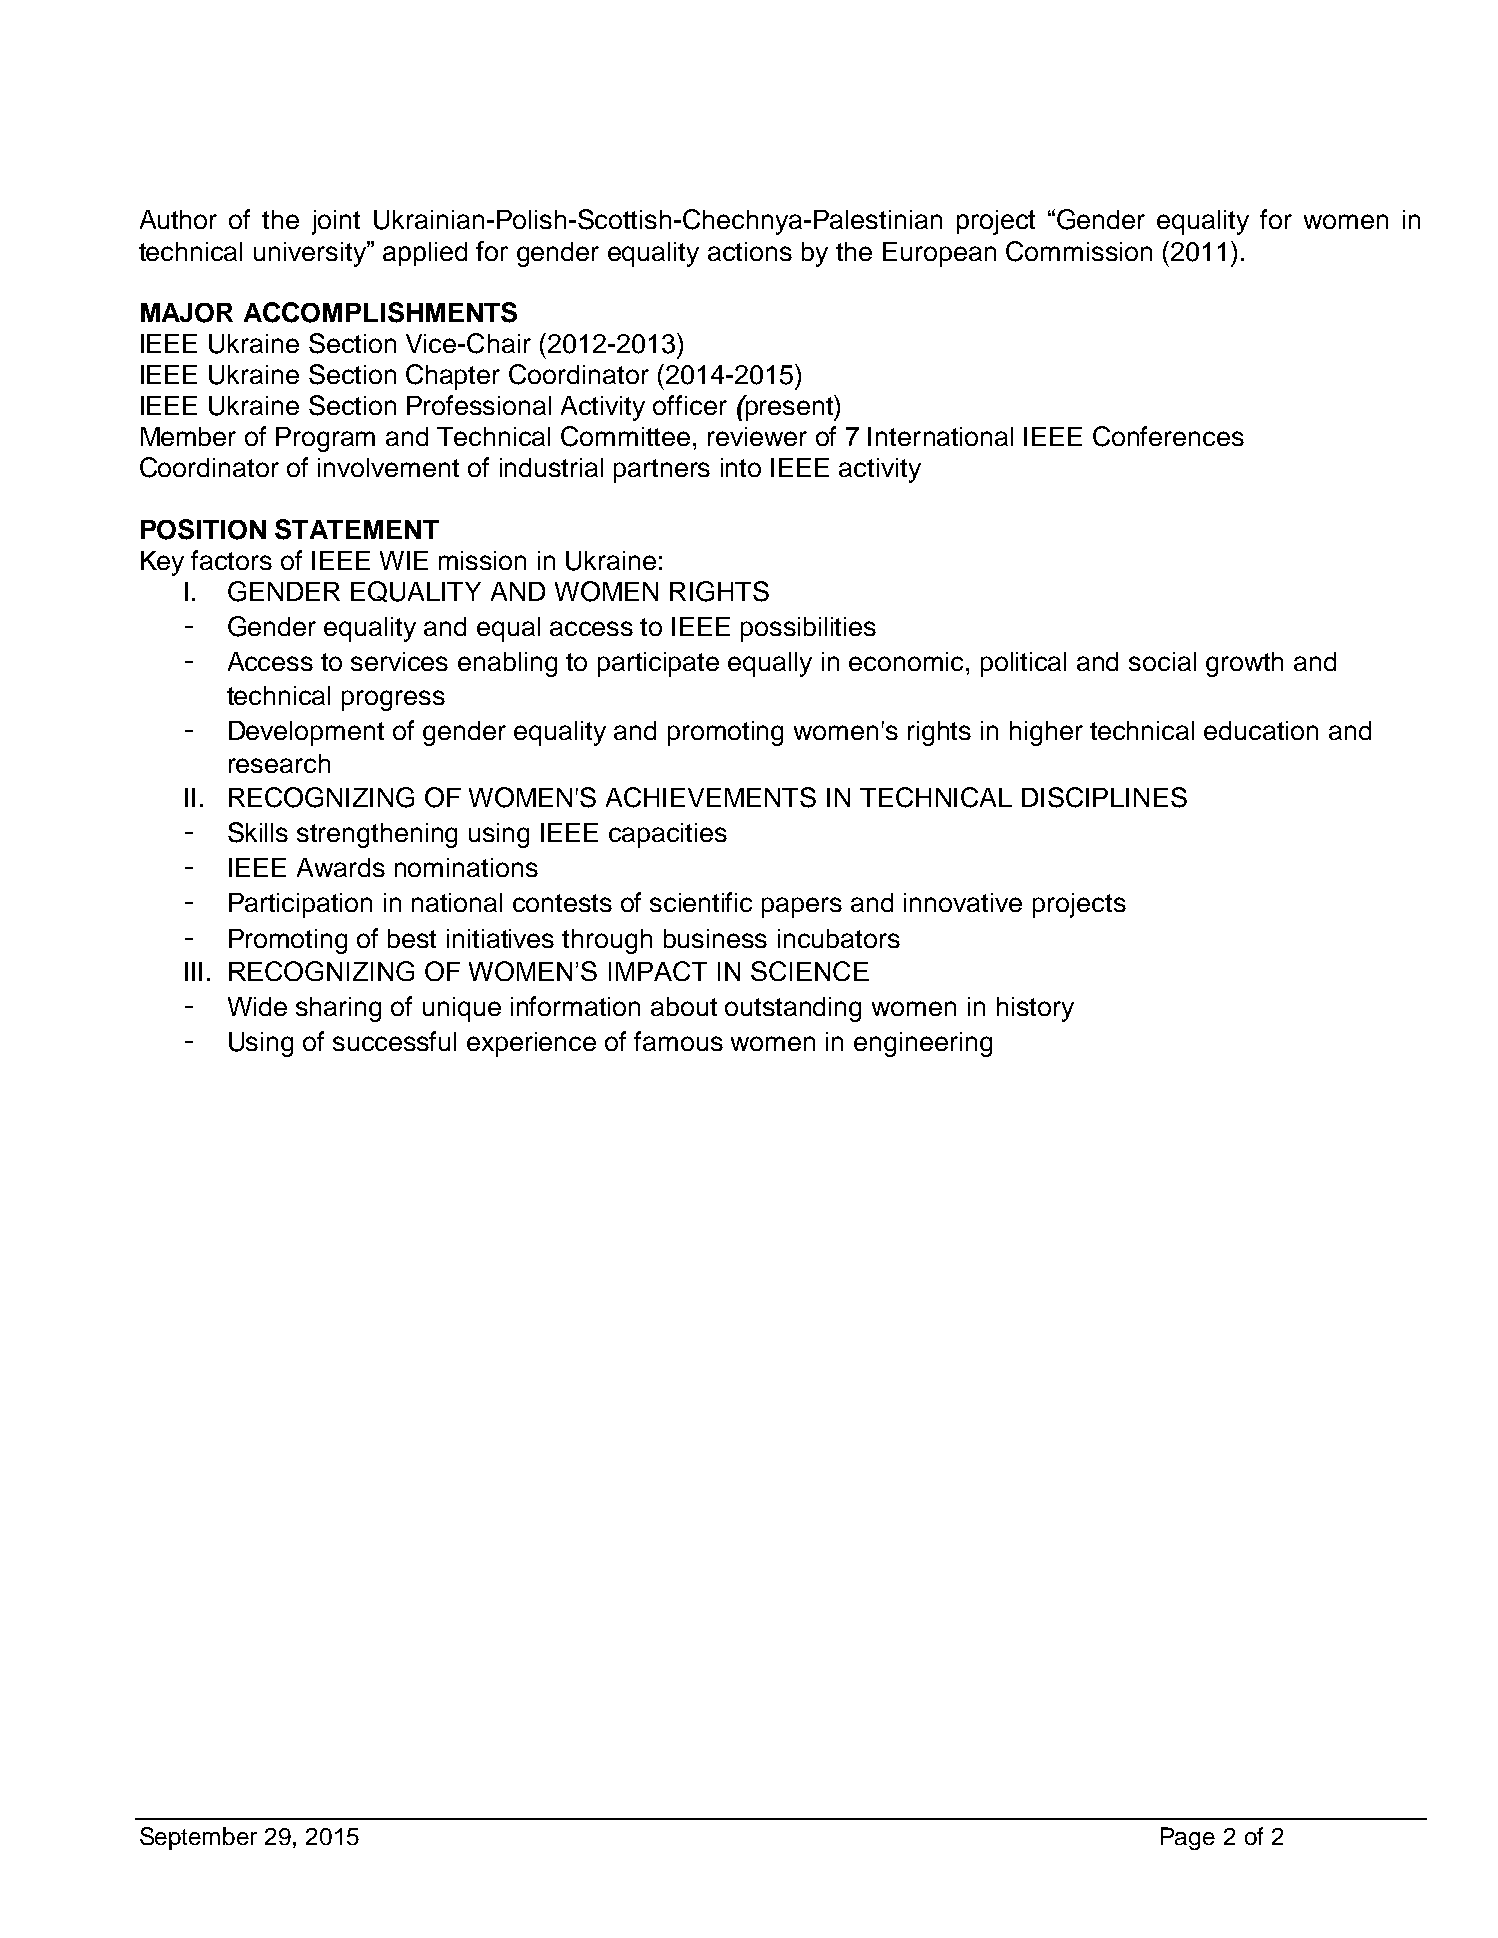 Image resolution: width=1498 pixels, height=1938 pixels. Describe the element at coordinates (711, 797) in the screenshot. I see `ACHIEVEMENTS` at that location.
